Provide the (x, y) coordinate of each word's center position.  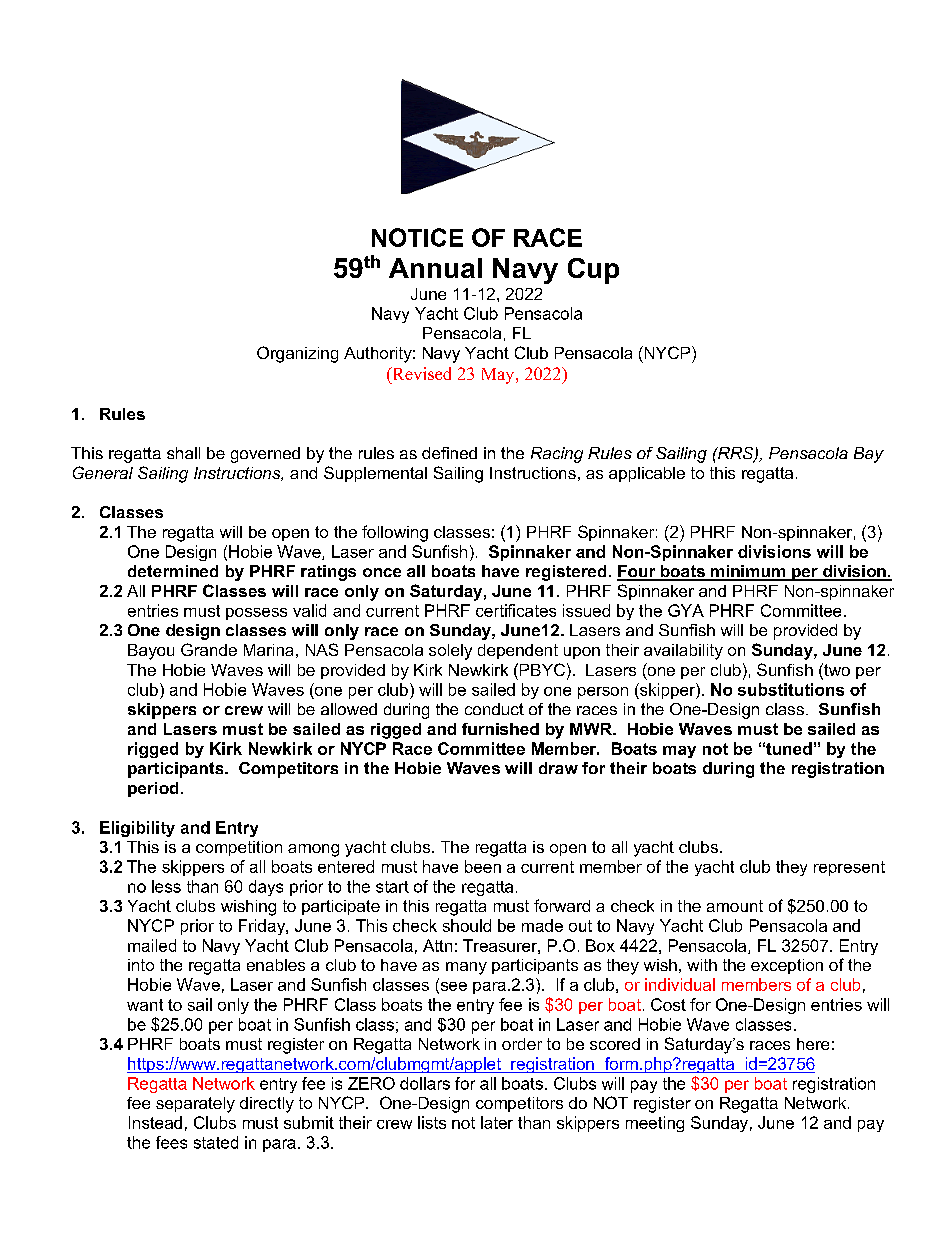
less (166, 886)
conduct (494, 709)
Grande (209, 649)
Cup (593, 271)
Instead (155, 1122)
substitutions (791, 689)
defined (449, 453)
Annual (435, 268)
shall (183, 453)
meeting (655, 1124)
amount (735, 906)
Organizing (297, 354)
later (497, 1122)
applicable (647, 474)
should (467, 925)
